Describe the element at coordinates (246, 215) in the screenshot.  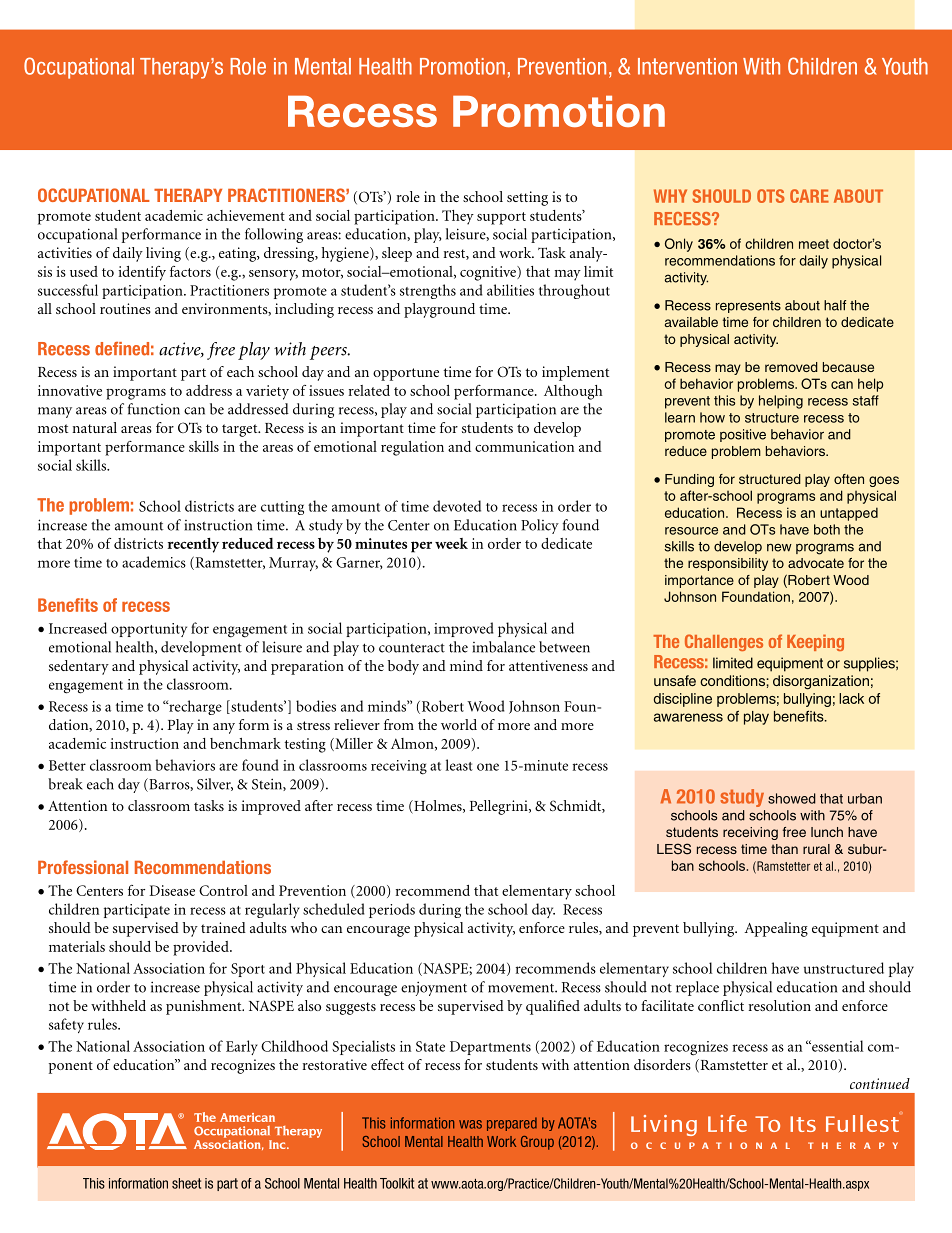
I see `achievement` at that location.
